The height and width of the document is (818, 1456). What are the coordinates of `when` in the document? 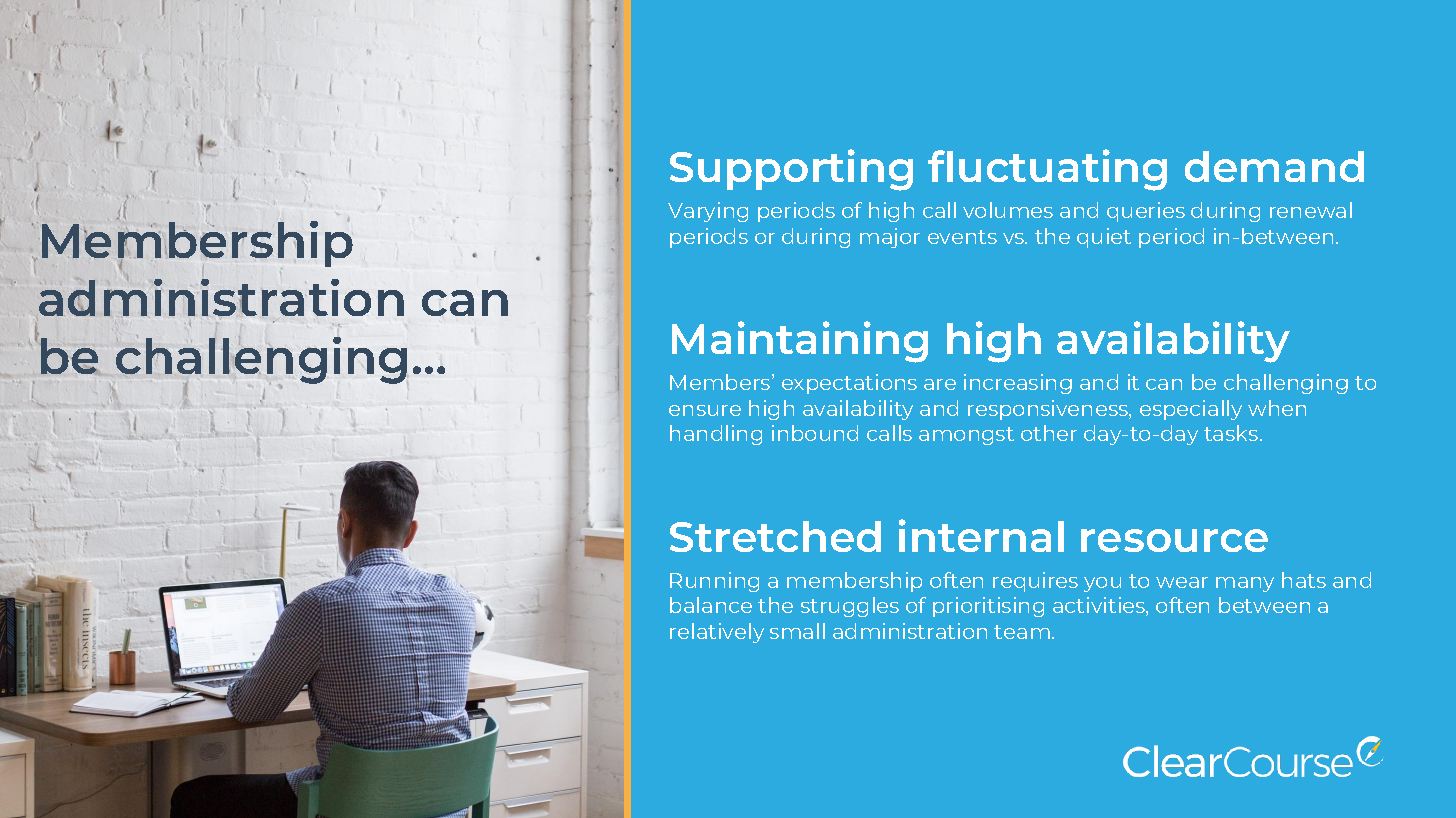 It's located at (1277, 408).
